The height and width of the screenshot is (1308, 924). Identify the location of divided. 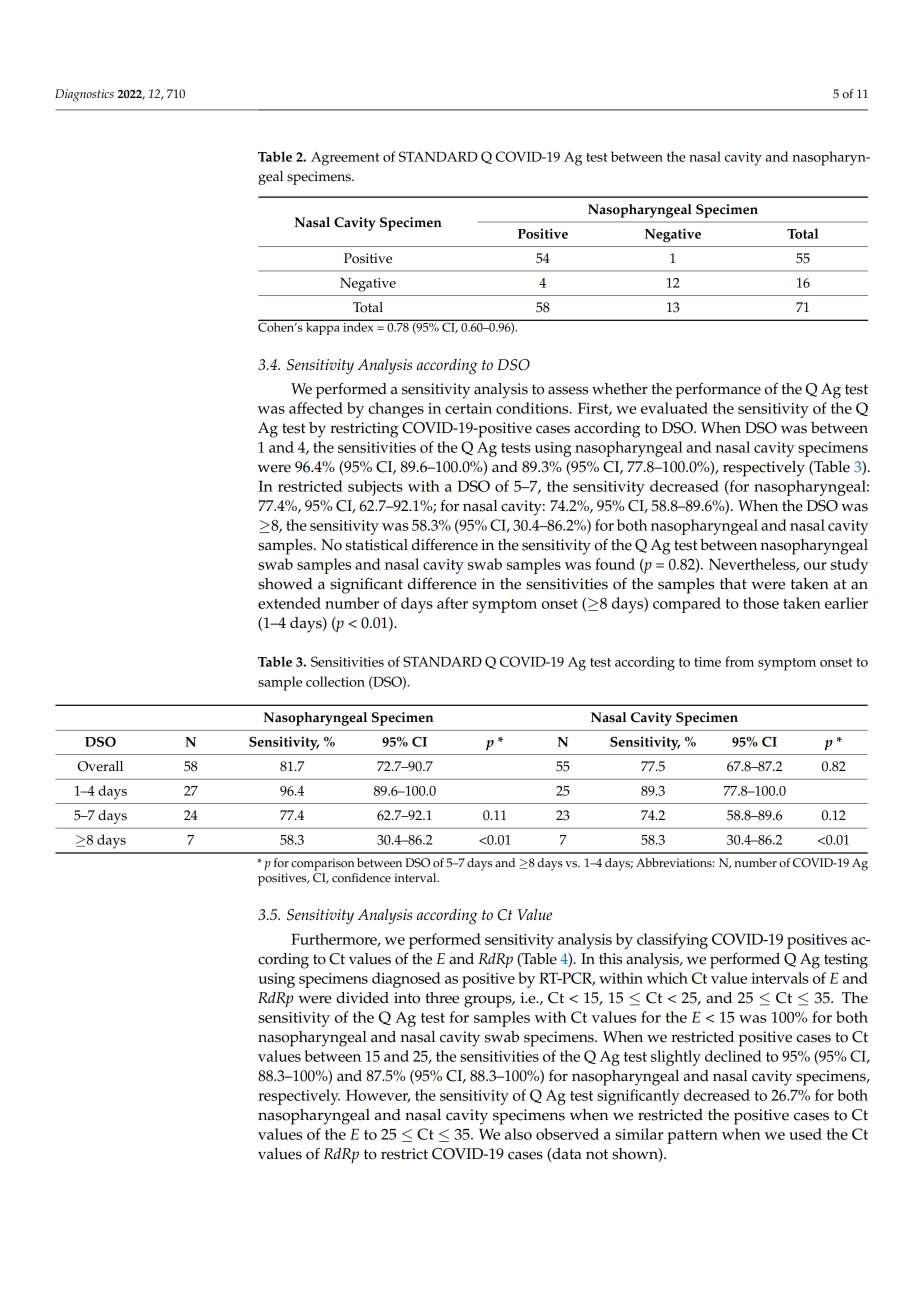
(362, 998).
